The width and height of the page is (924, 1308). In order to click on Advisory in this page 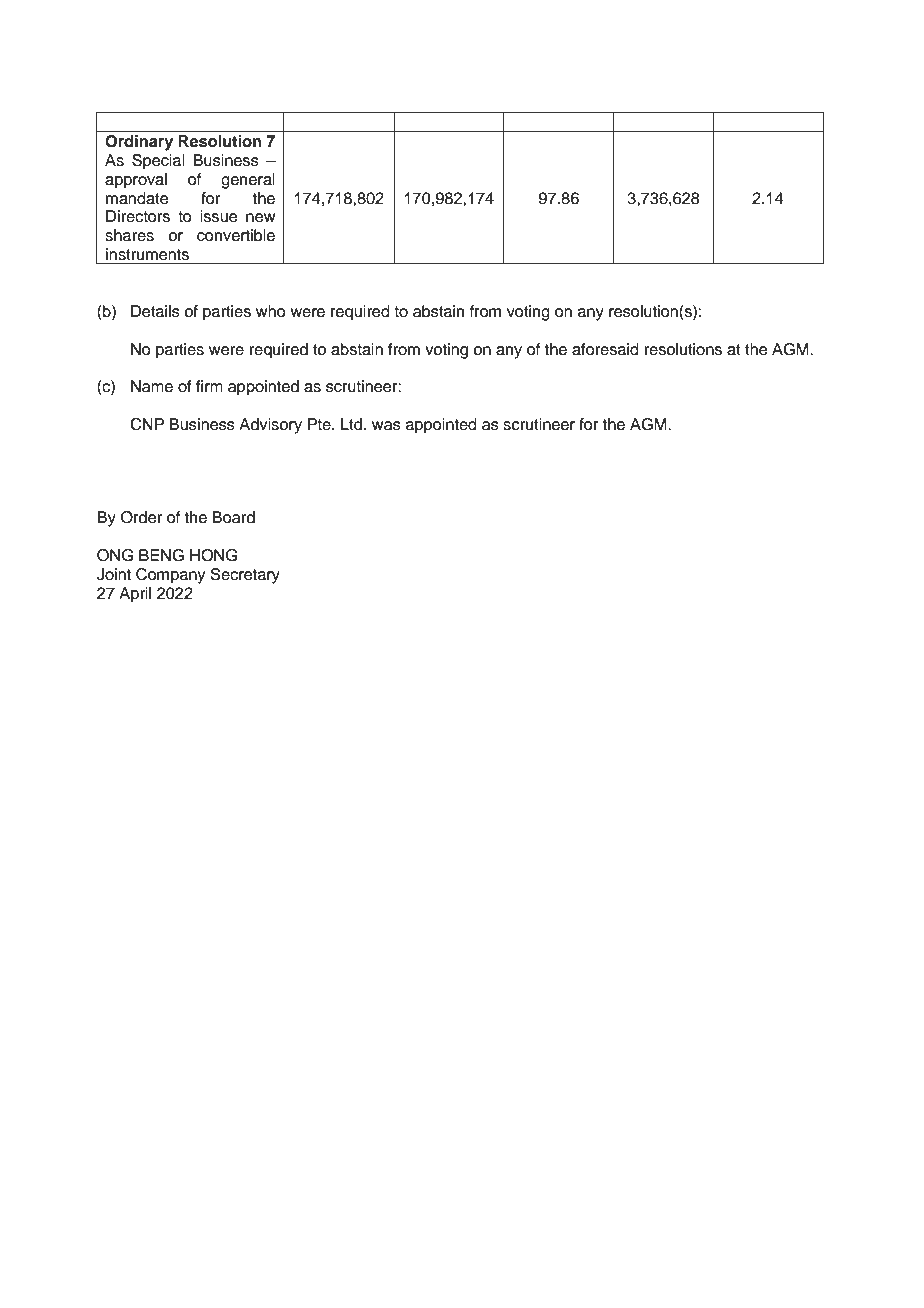, I will do `click(270, 426)`.
